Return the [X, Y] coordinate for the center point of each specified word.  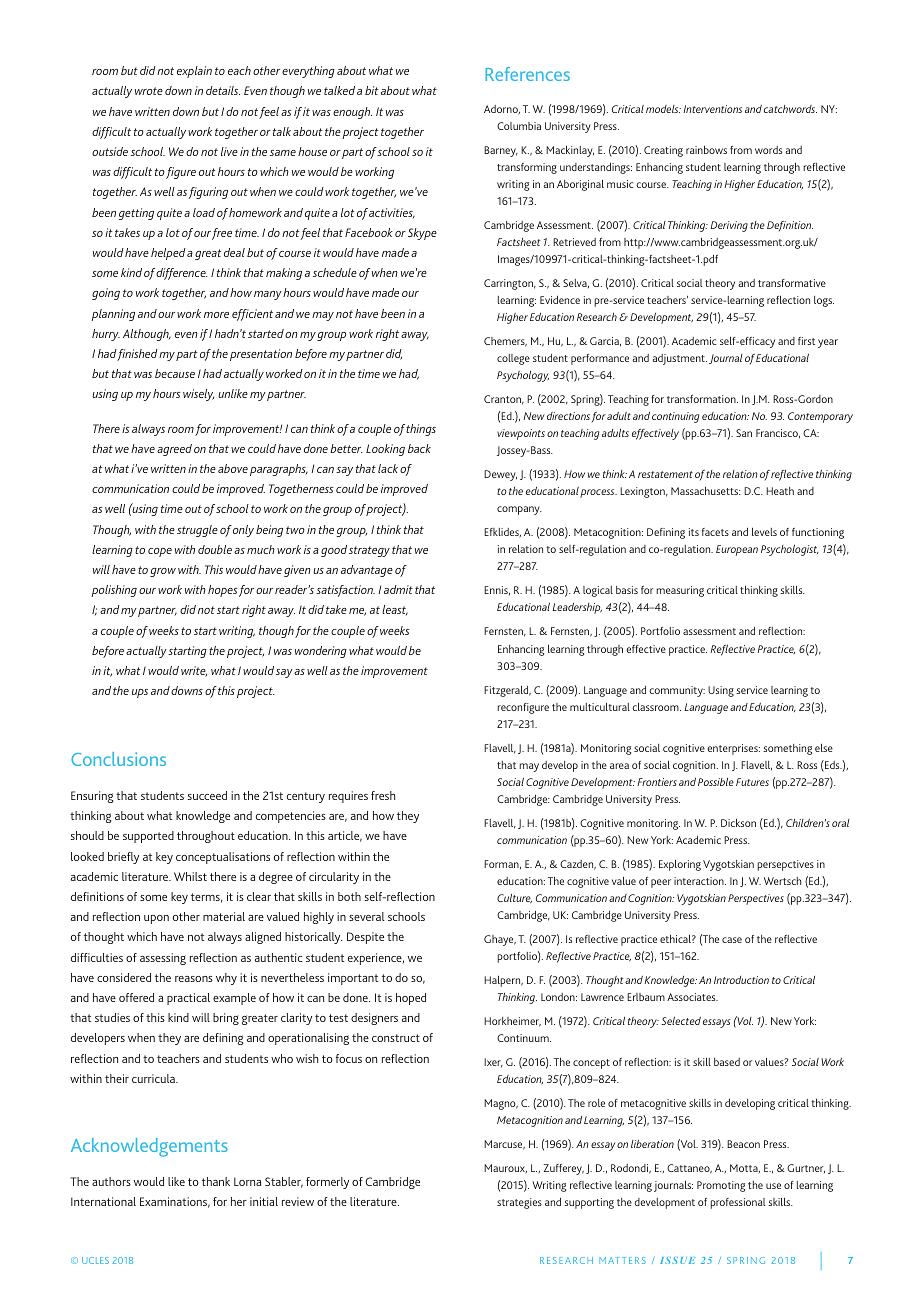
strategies [519, 1203]
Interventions [712, 109]
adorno [502, 110]
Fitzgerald [507, 691]
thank [216, 1181]
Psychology [523, 376]
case [732, 940]
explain [194, 72]
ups [140, 693]
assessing [163, 959]
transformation [702, 399]
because [175, 373]
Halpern [503, 981]
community [677, 691]
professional [737, 1203]
